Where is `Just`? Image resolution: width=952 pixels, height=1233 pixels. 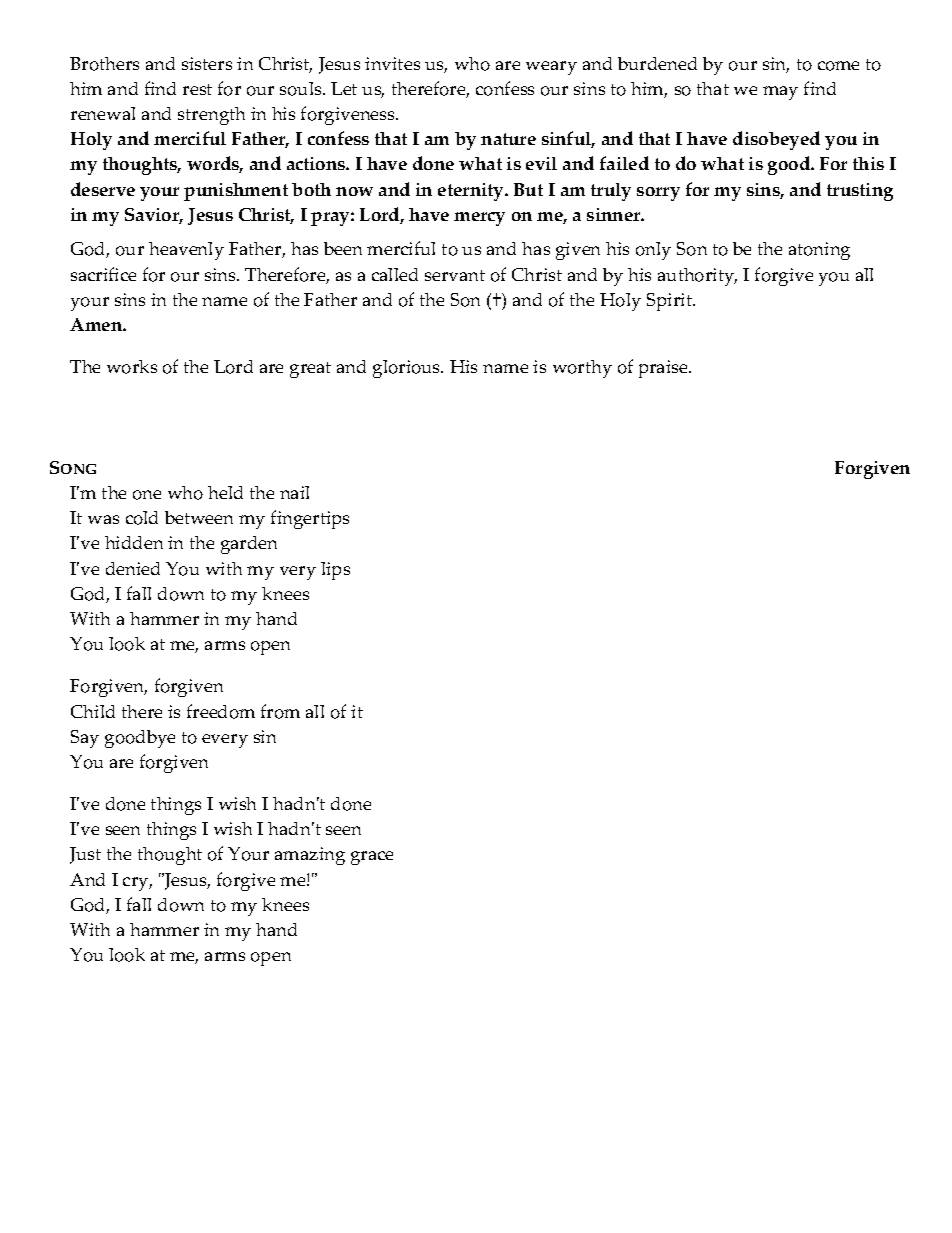 Just is located at coordinates (85, 855).
